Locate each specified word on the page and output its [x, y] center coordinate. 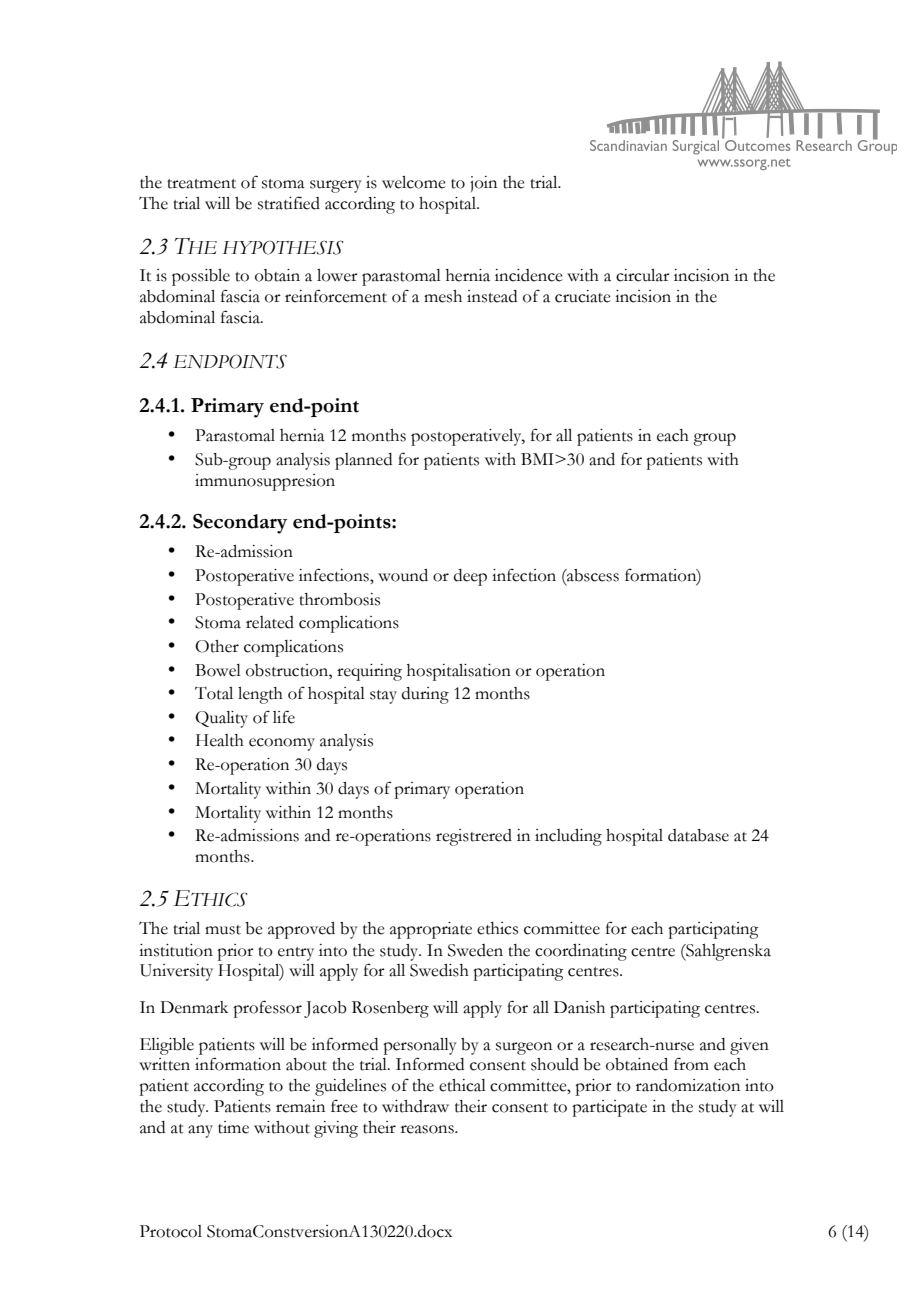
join [483, 184]
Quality [221, 719]
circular [643, 275]
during [425, 695]
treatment [201, 184]
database [698, 835]
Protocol [171, 1231]
